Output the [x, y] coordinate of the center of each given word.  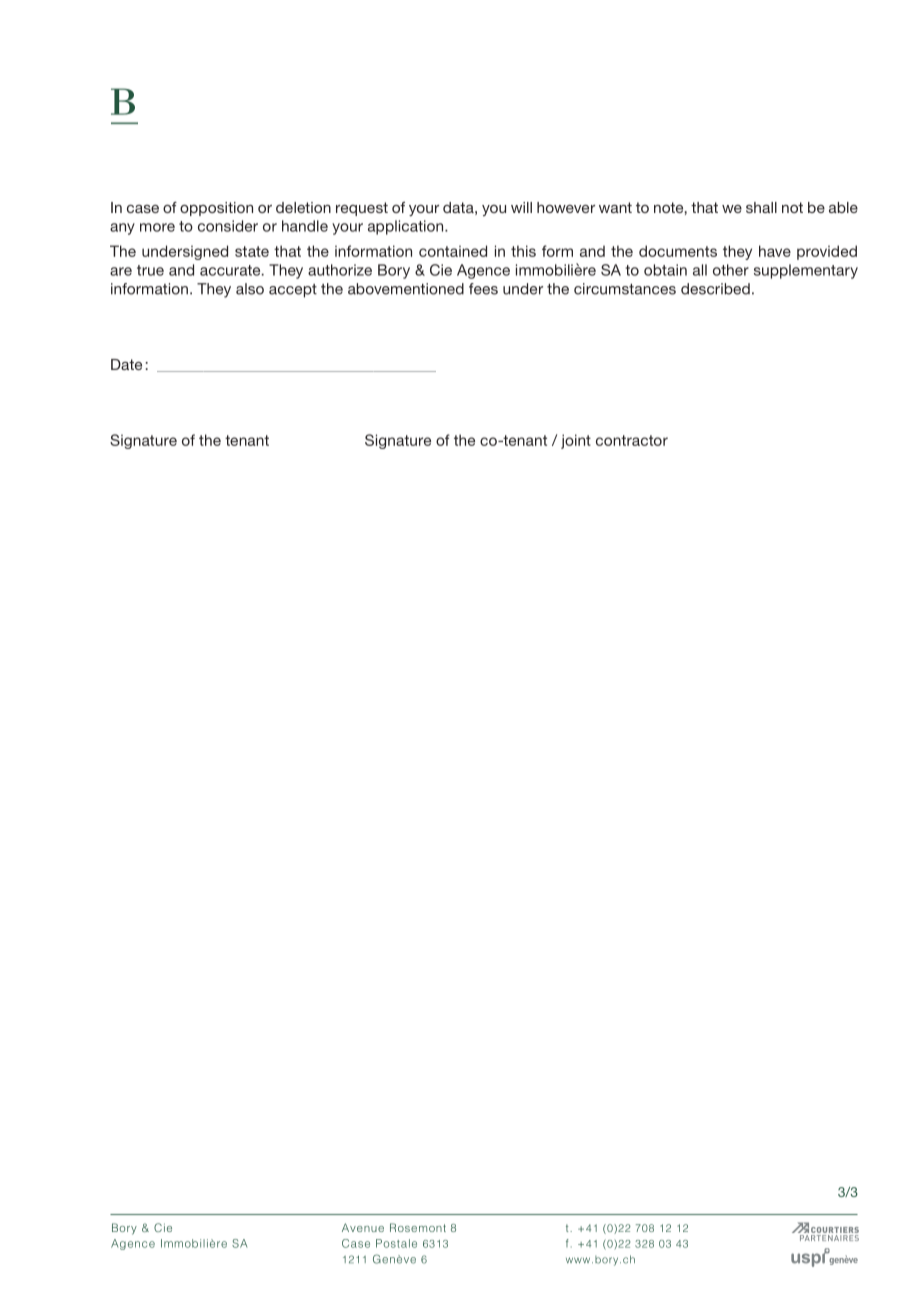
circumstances [625, 289]
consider [228, 226]
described [715, 289]
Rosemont [418, 1227]
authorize [340, 270]
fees [483, 289]
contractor [632, 440]
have [775, 251]
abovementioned [406, 289]
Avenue [363, 1227]
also [250, 289]
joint [576, 441]
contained [453, 251]
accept [293, 291]
